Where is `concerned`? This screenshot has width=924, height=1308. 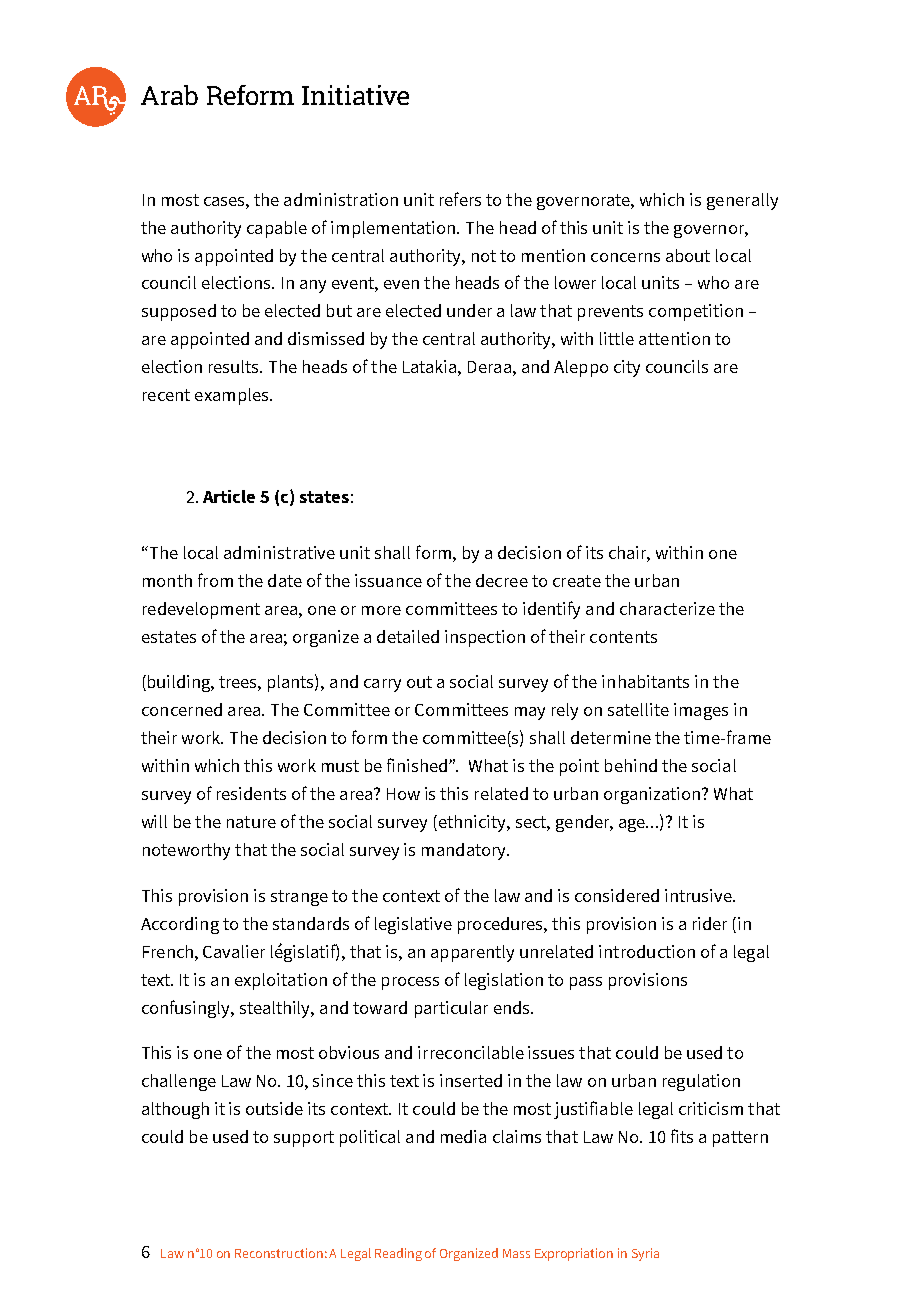 concerned is located at coordinates (182, 709).
